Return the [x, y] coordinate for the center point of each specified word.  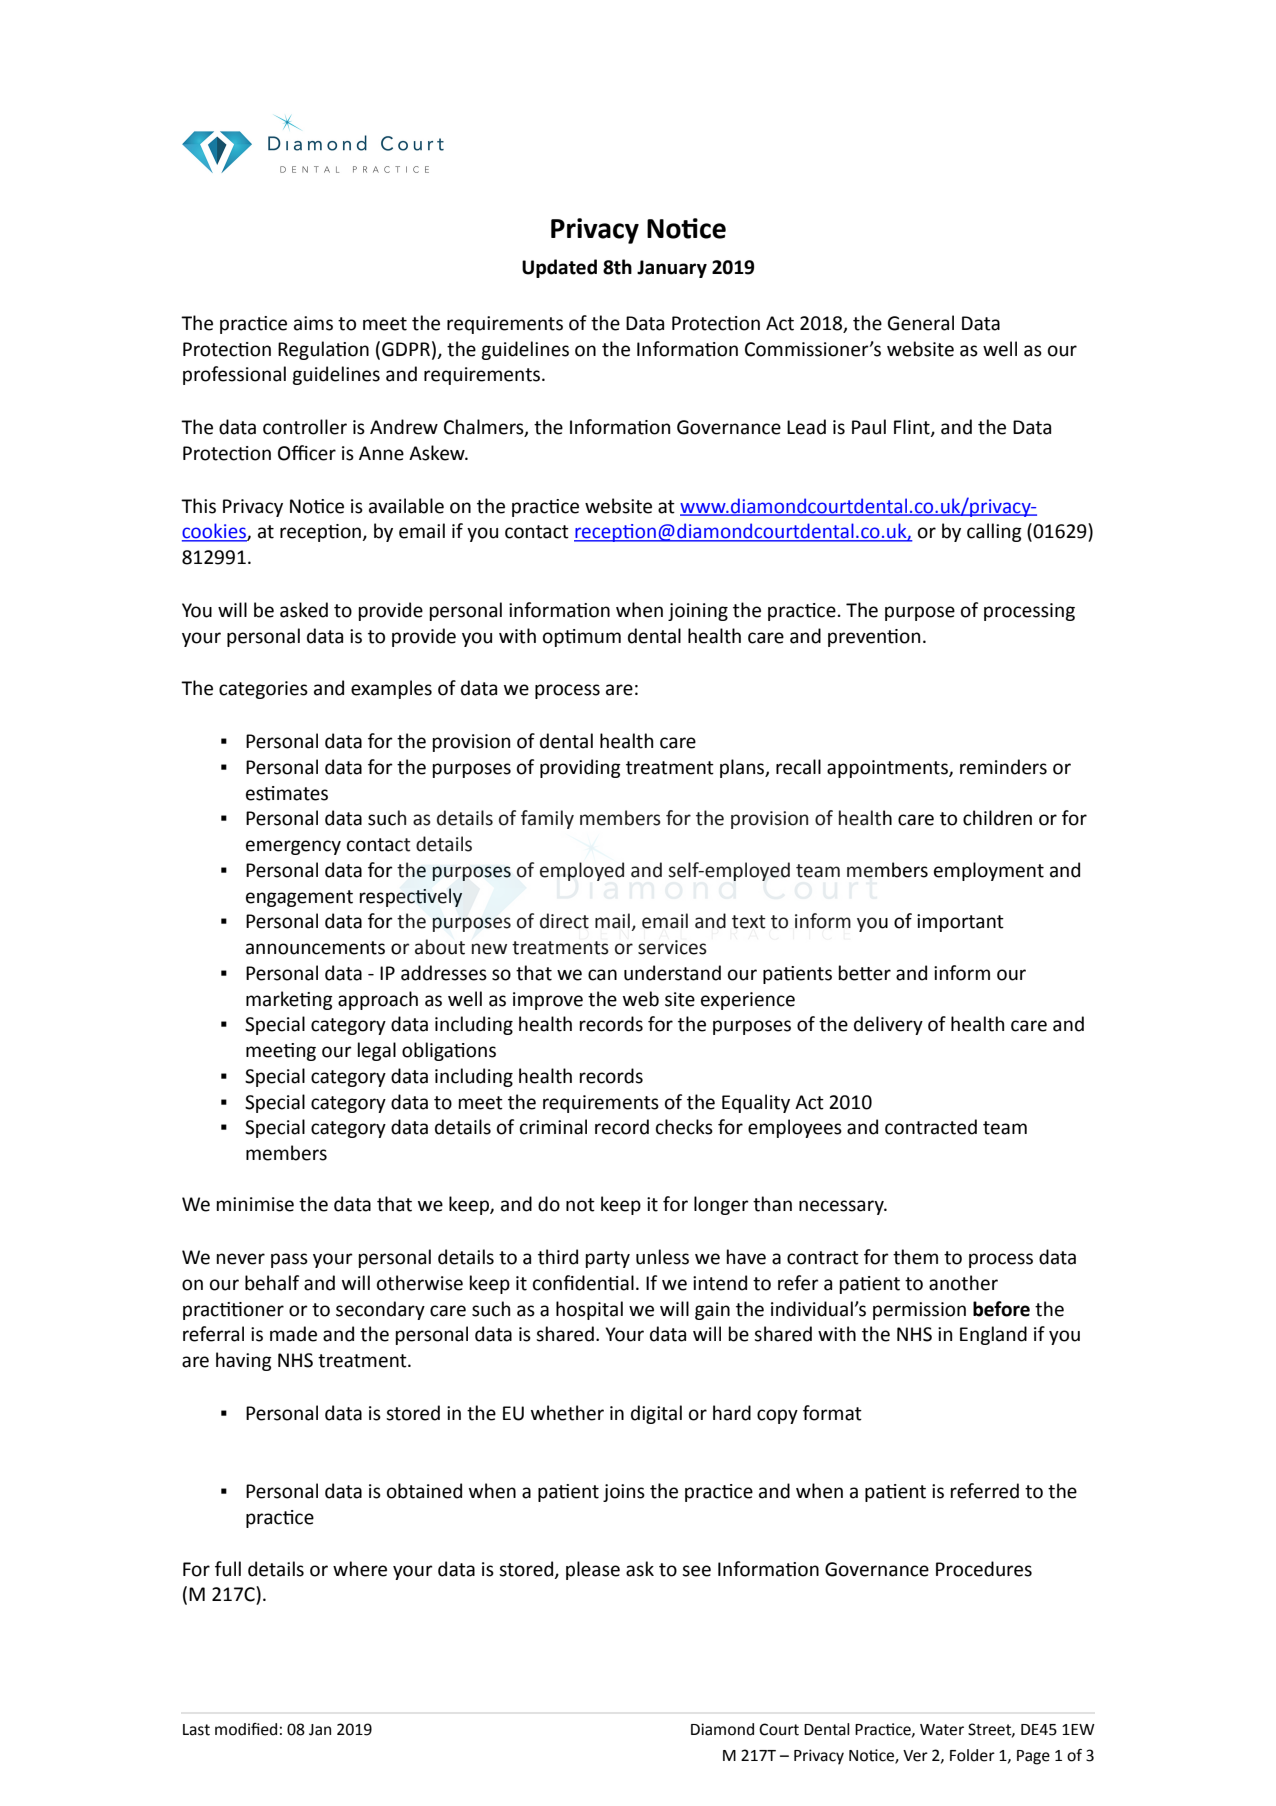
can [602, 975]
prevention [874, 638]
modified [246, 1729]
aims [313, 323]
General [921, 323]
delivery [888, 1025]
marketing [289, 1000]
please [593, 1570]
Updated [559, 268]
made [293, 1334]
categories [263, 690]
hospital [589, 1310]
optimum [582, 638]
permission [919, 1311]
